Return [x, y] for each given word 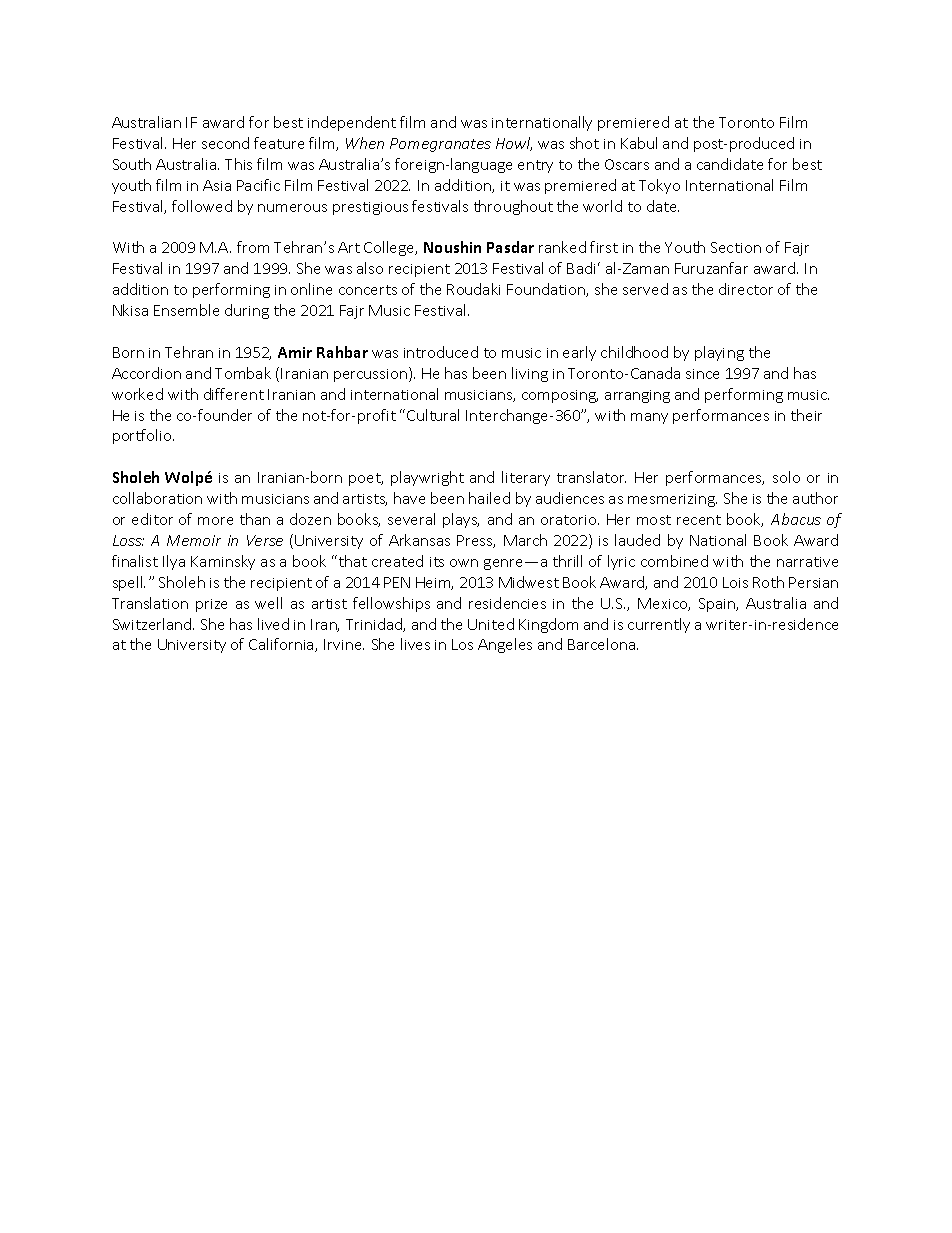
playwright [427, 478]
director [746, 289]
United [491, 624]
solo [786, 477]
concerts [368, 290]
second [225, 143]
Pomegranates [440, 145]
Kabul [639, 143]
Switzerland [153, 624]
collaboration [157, 498]
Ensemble [186, 310]
